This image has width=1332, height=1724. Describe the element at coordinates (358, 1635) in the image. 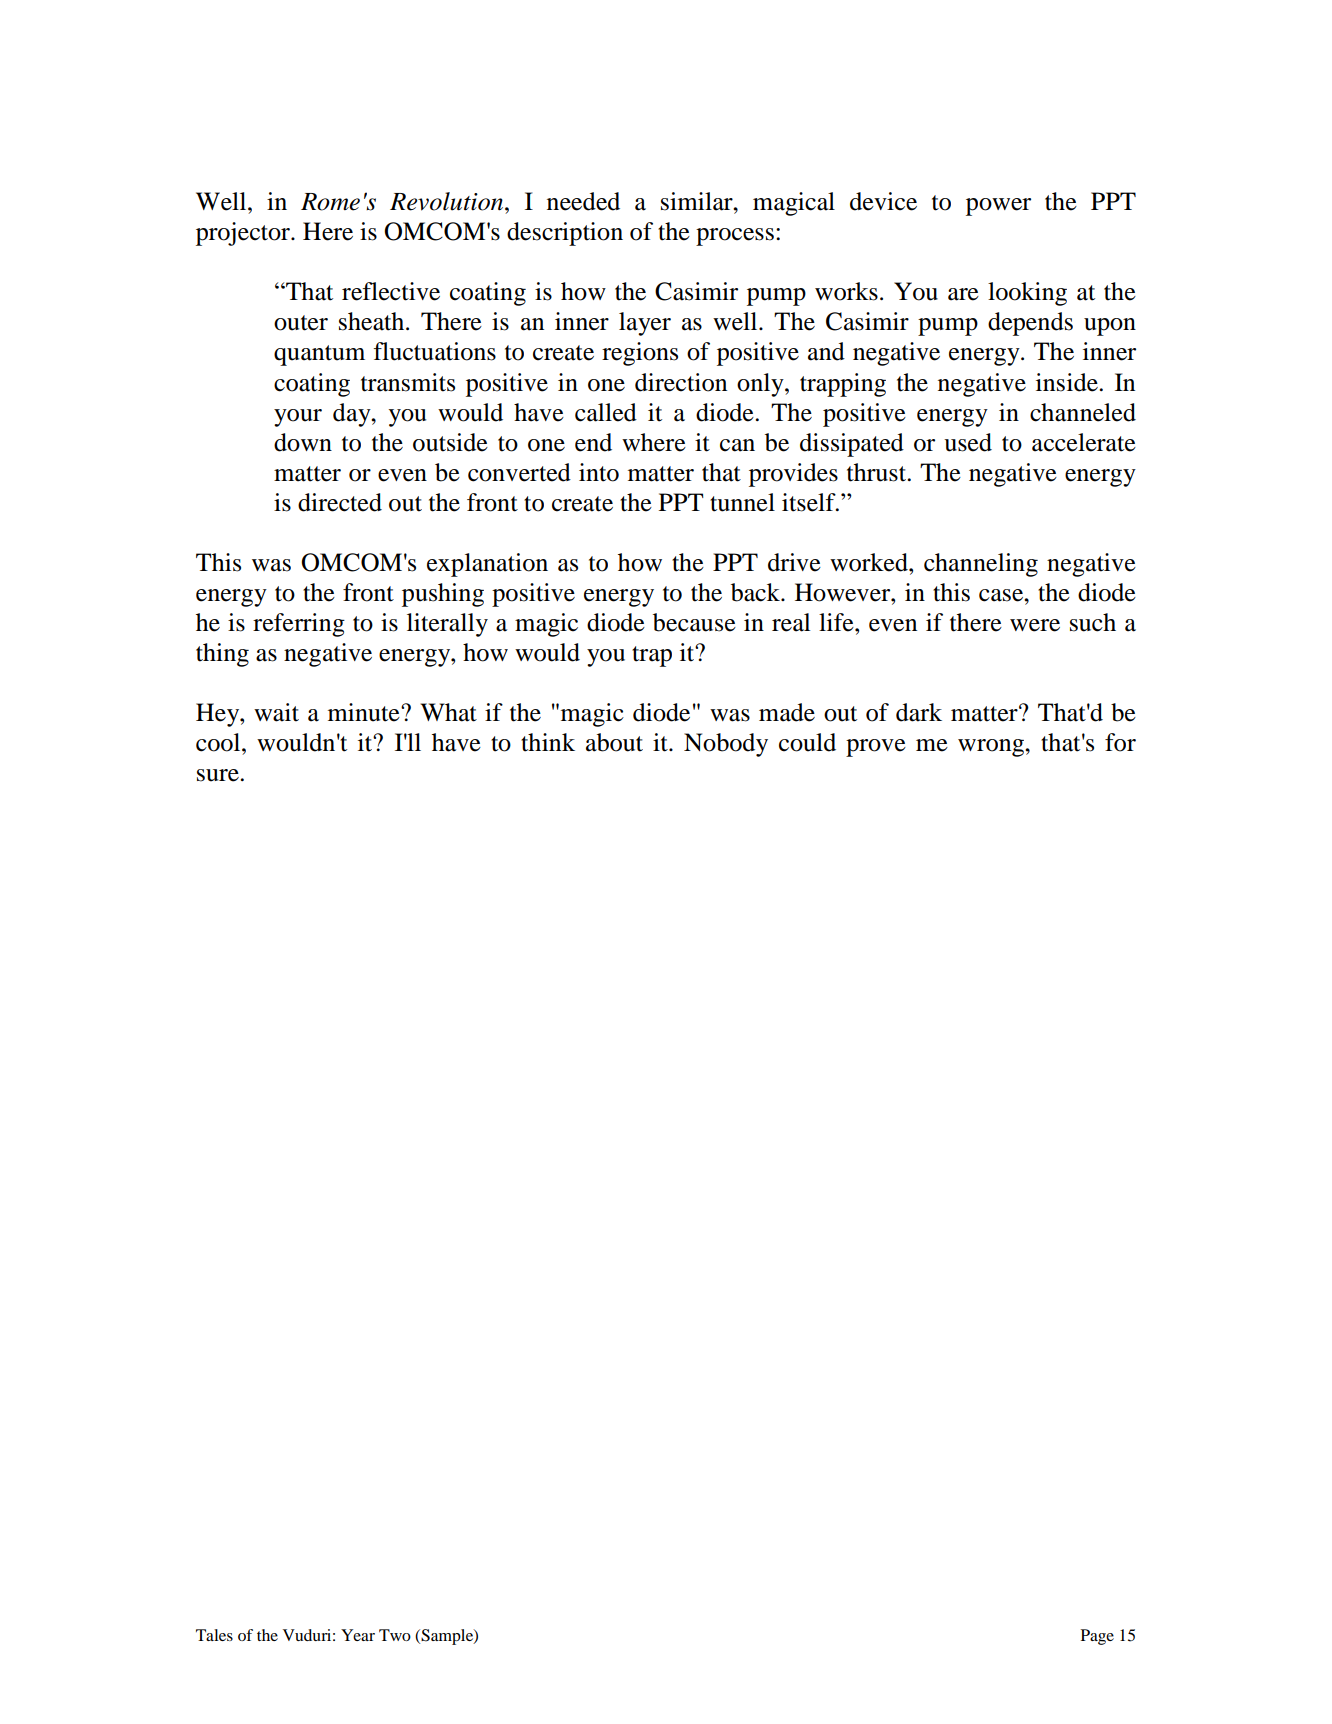

I see `Year` at that location.
